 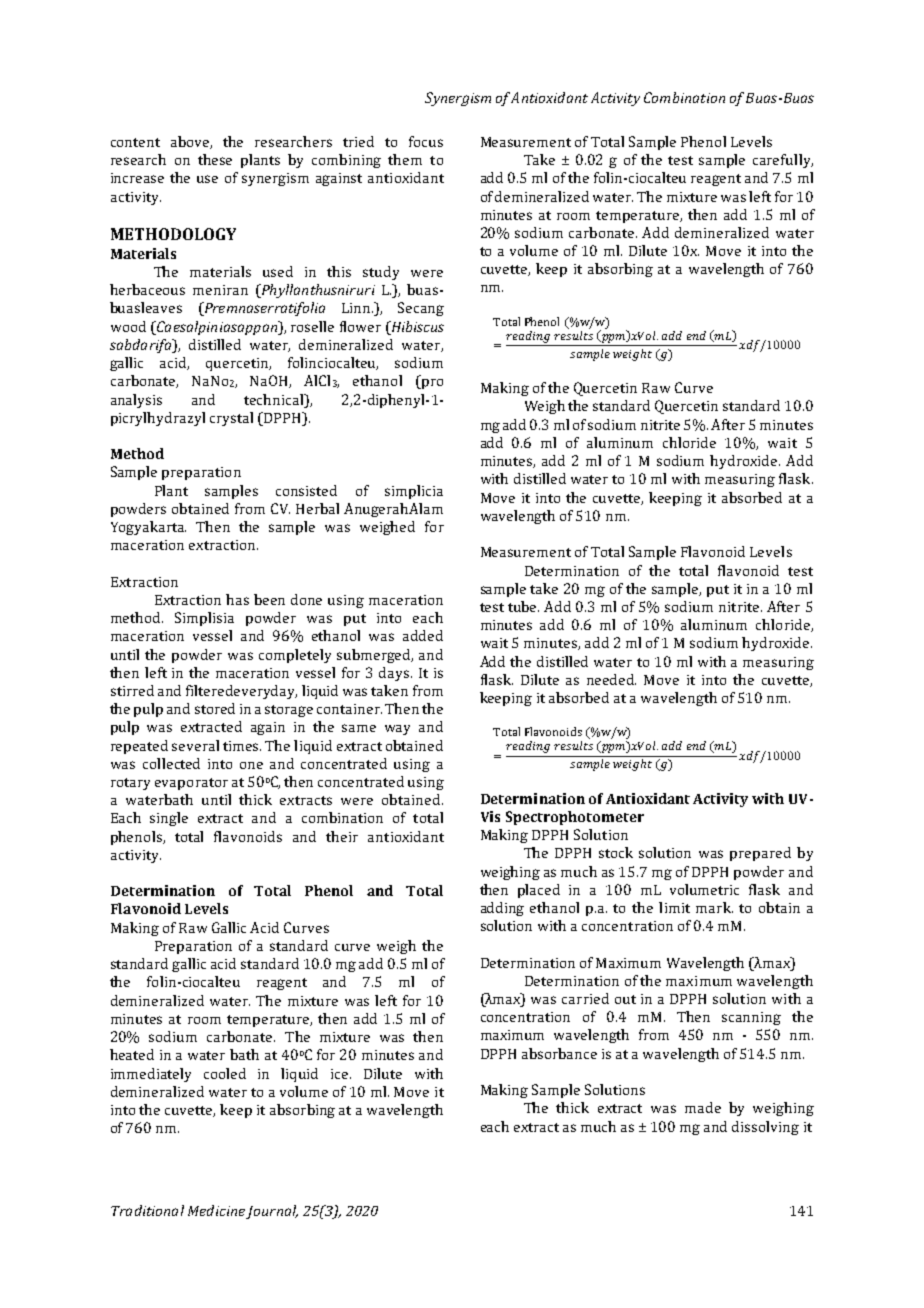 What do you see at coordinates (405, 159) in the screenshot?
I see `them` at bounding box center [405, 159].
